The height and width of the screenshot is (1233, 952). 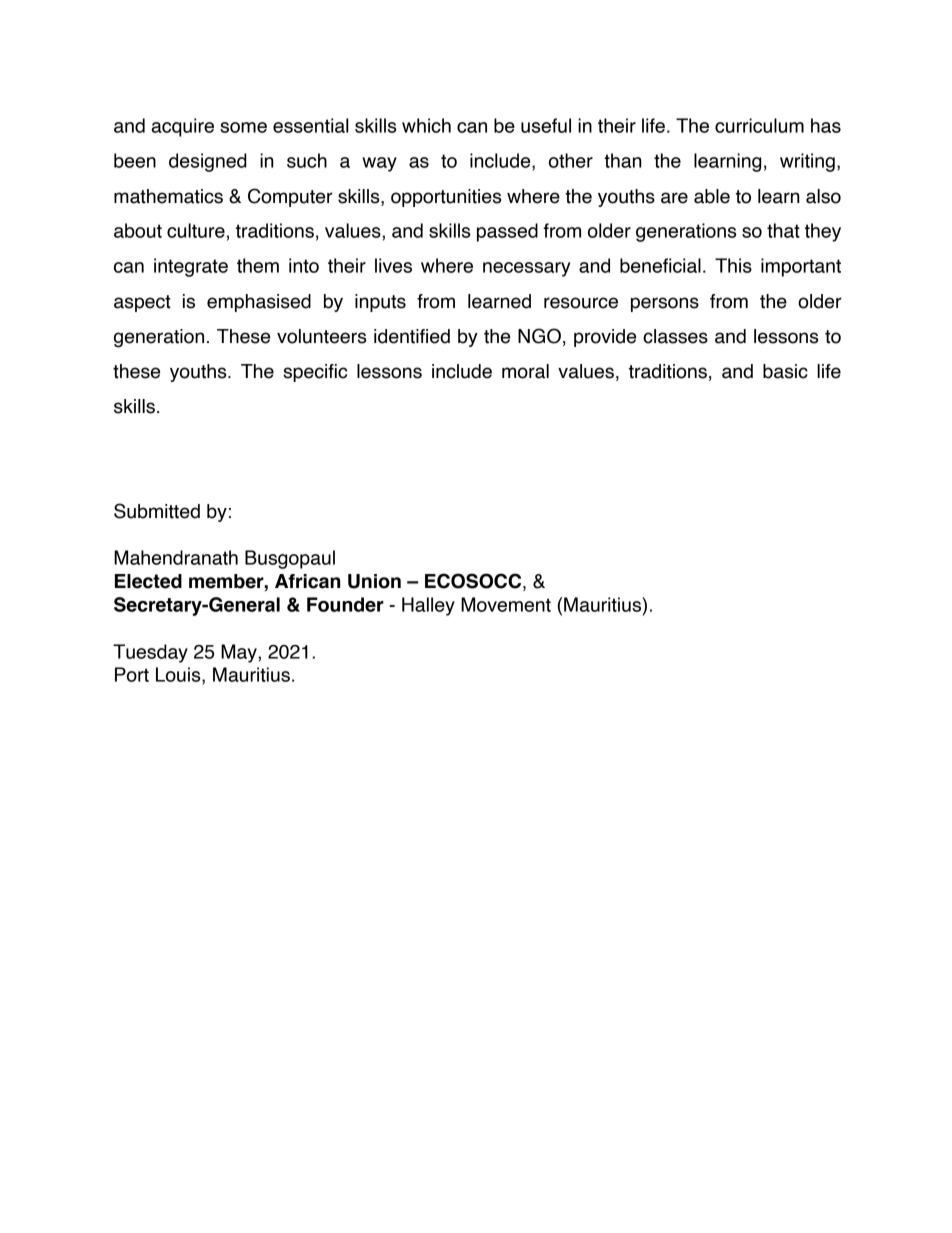 What do you see at coordinates (506, 604) in the screenshot?
I see `Movement` at bounding box center [506, 604].
